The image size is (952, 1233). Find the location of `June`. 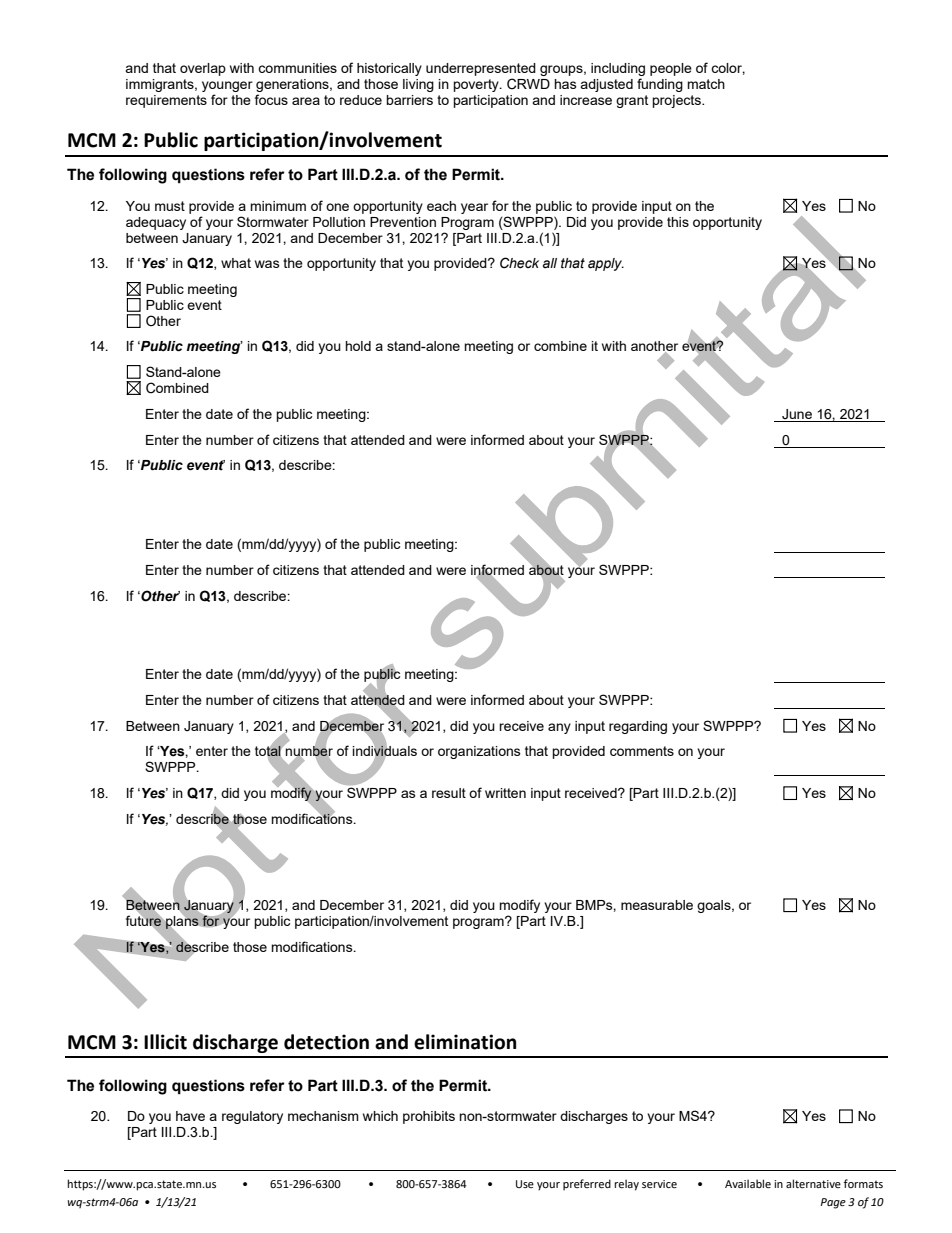

June is located at coordinates (797, 414).
